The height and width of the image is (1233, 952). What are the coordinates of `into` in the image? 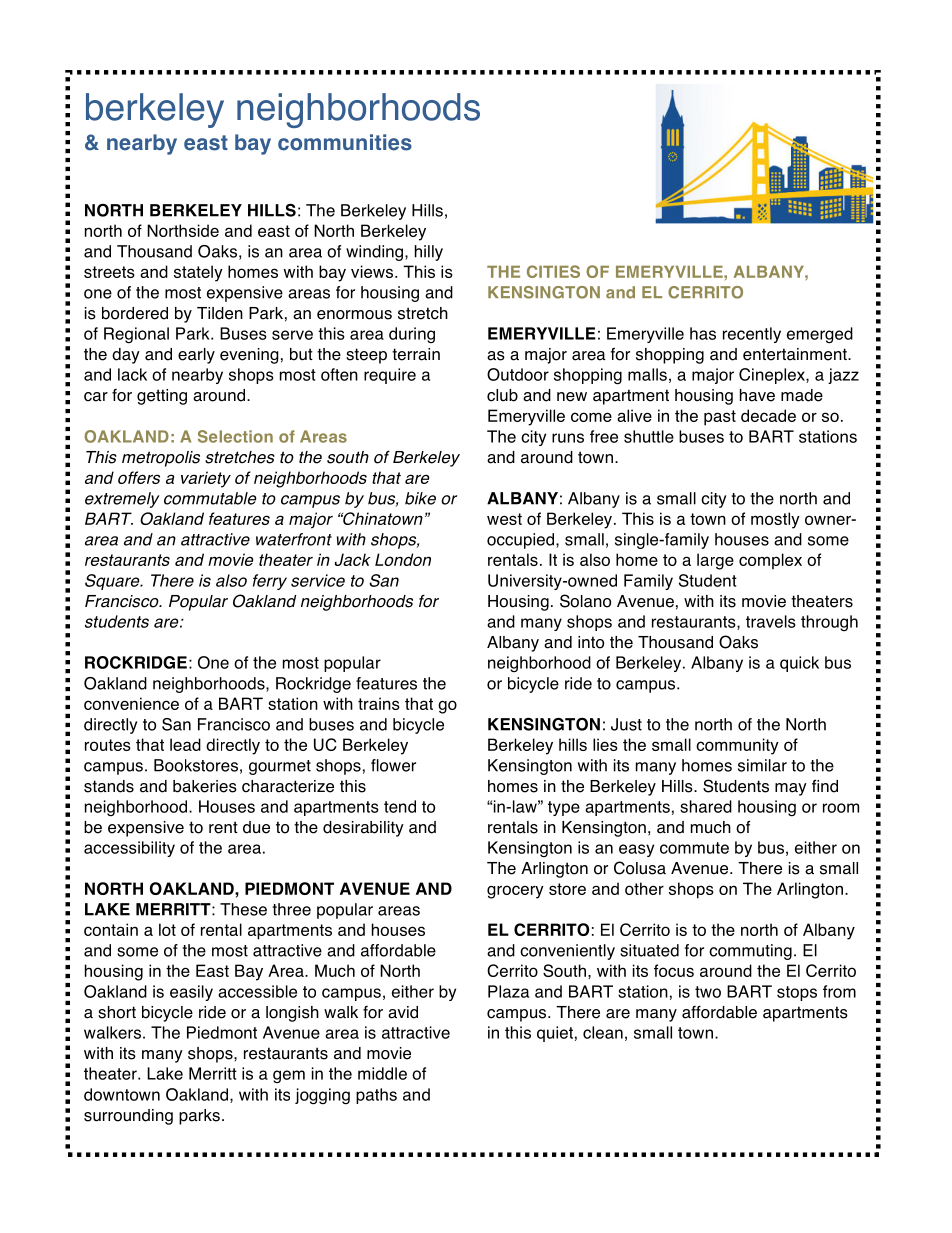 It's located at (591, 642).
